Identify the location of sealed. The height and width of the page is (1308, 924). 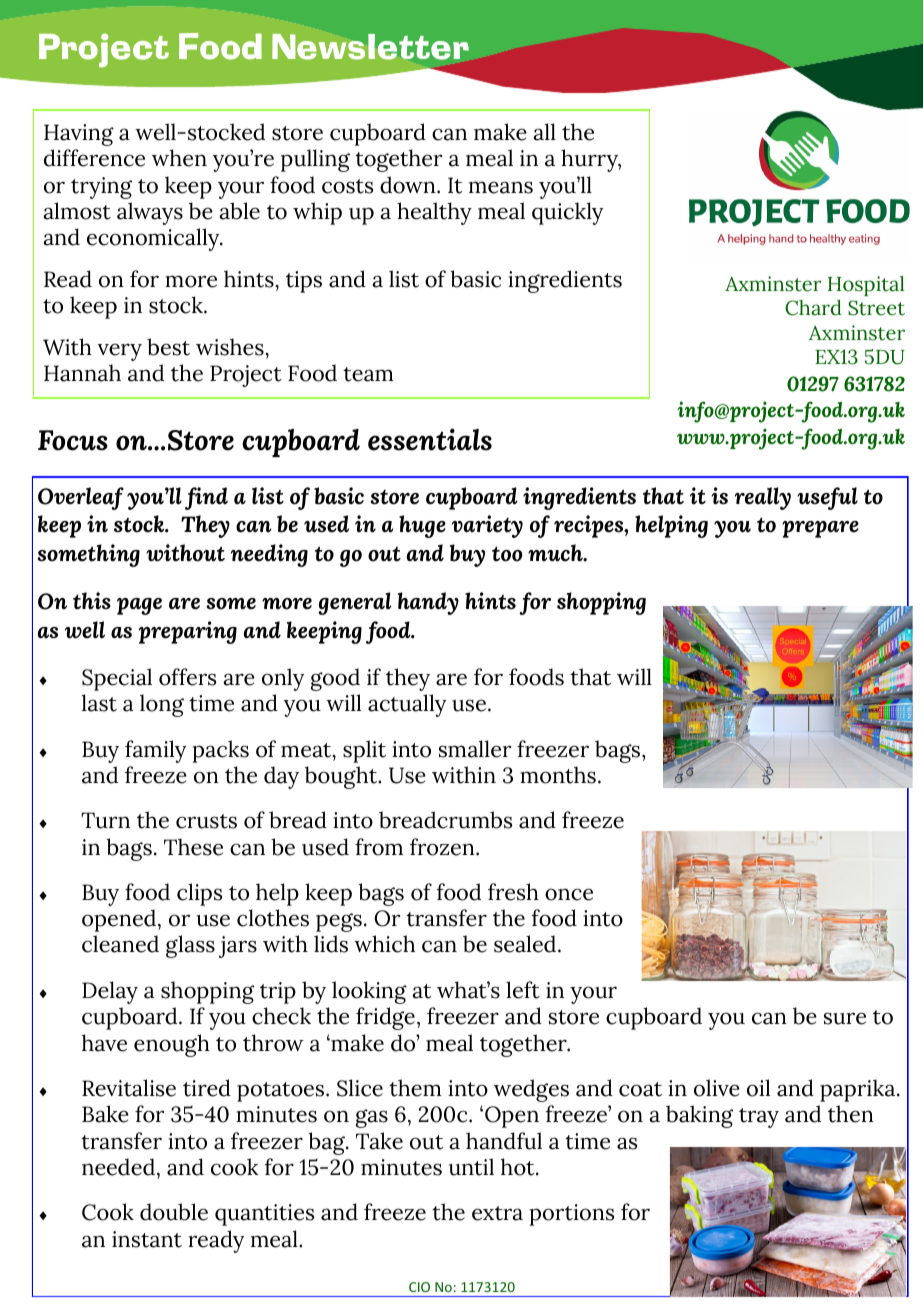
(526, 944).
